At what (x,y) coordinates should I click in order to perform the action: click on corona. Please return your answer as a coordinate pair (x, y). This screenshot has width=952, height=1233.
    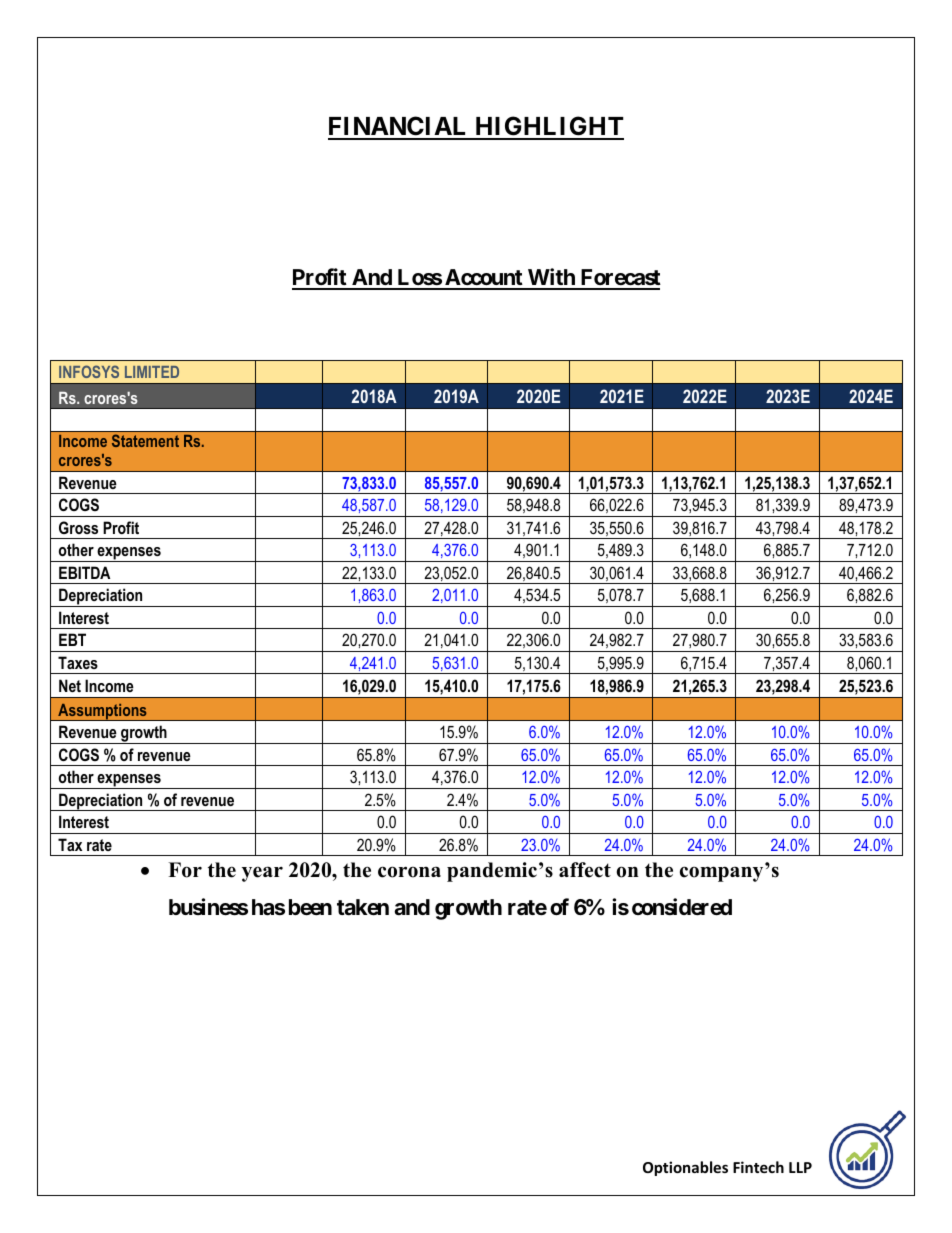
    Looking at the image, I should click on (409, 872).
